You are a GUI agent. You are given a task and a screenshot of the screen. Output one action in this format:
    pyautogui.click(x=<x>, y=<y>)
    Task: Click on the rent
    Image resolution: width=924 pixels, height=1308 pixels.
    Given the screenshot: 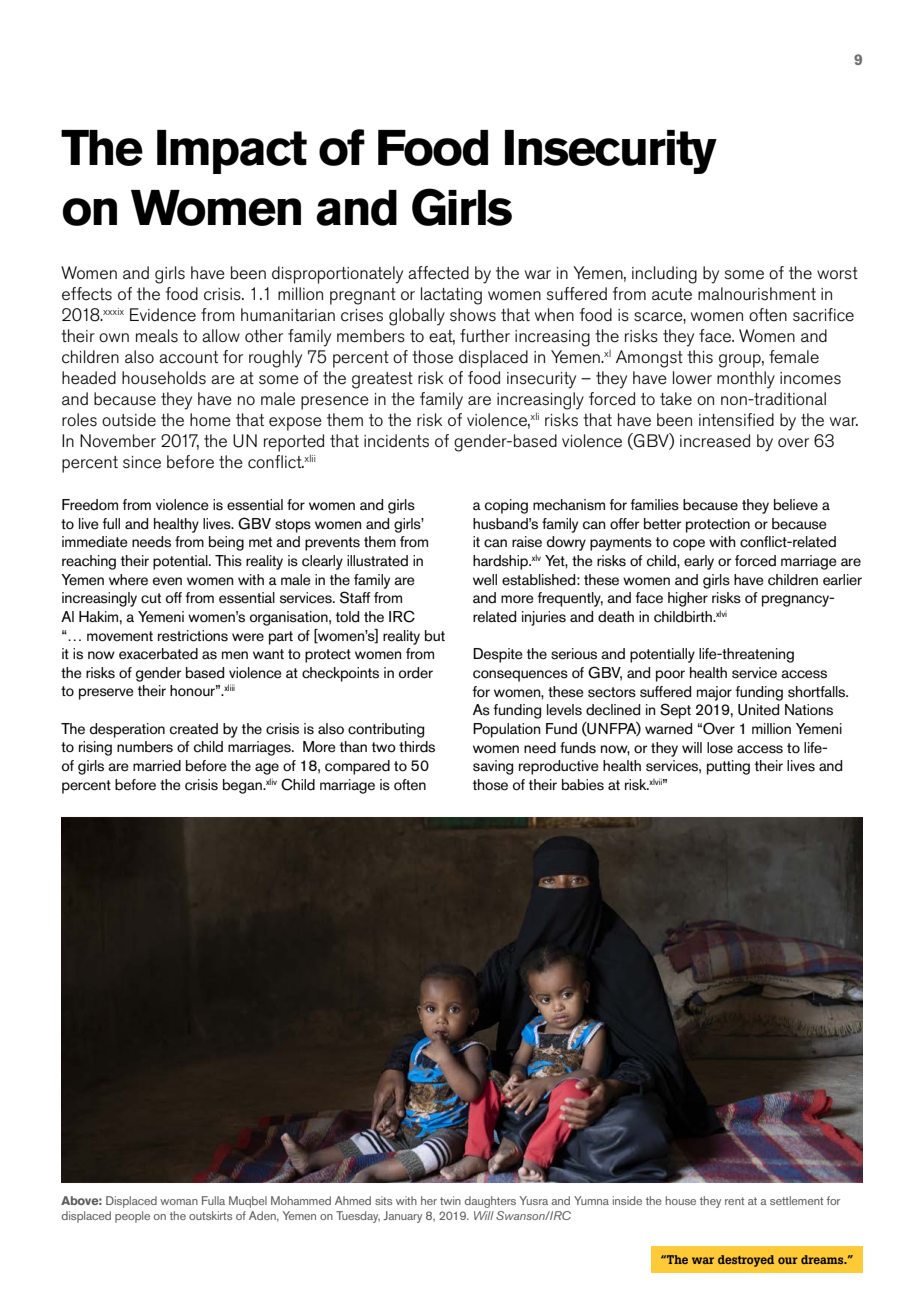 What is the action you would take?
    pyautogui.click(x=734, y=1201)
